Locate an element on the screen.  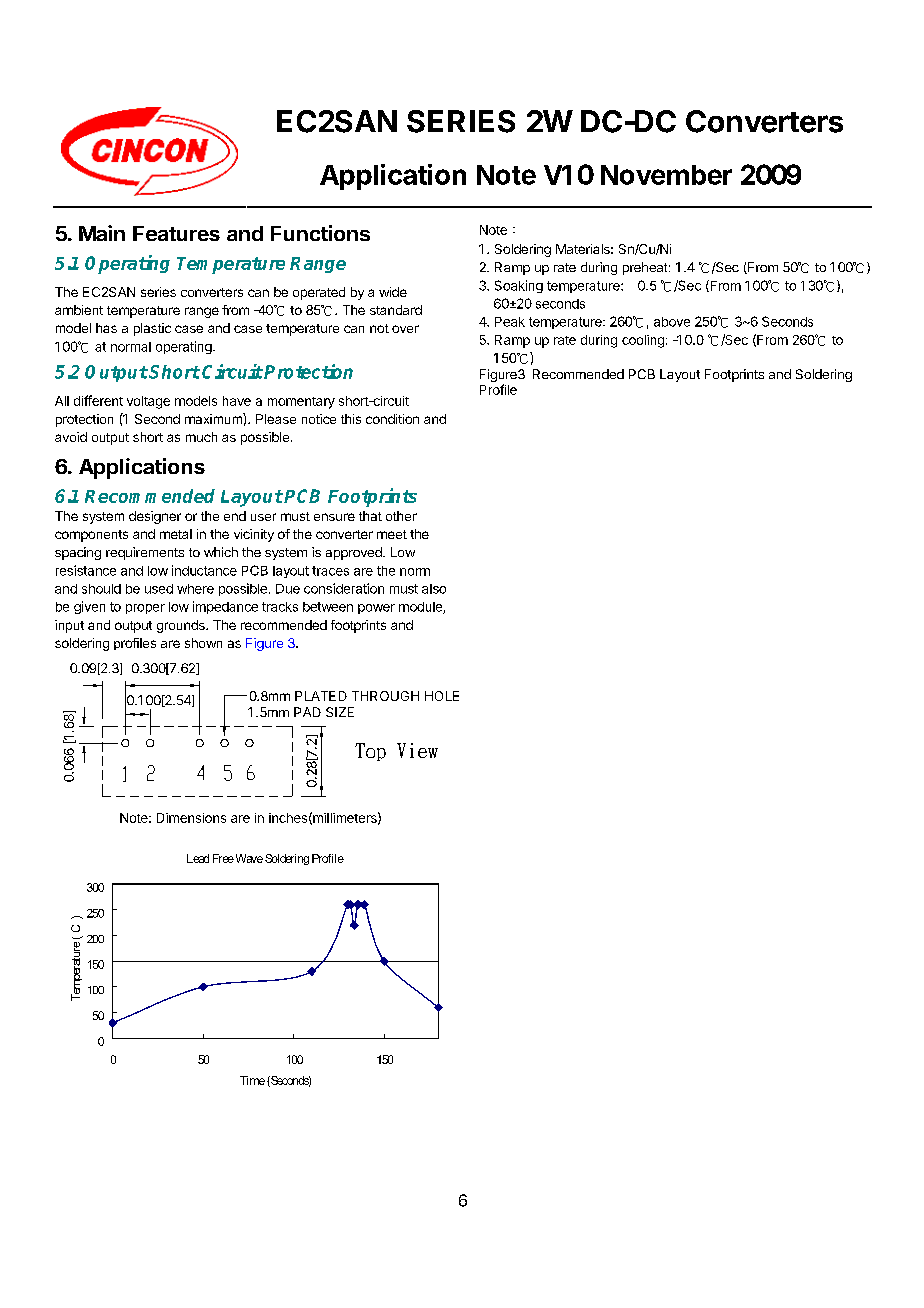
that is located at coordinates (370, 516).
